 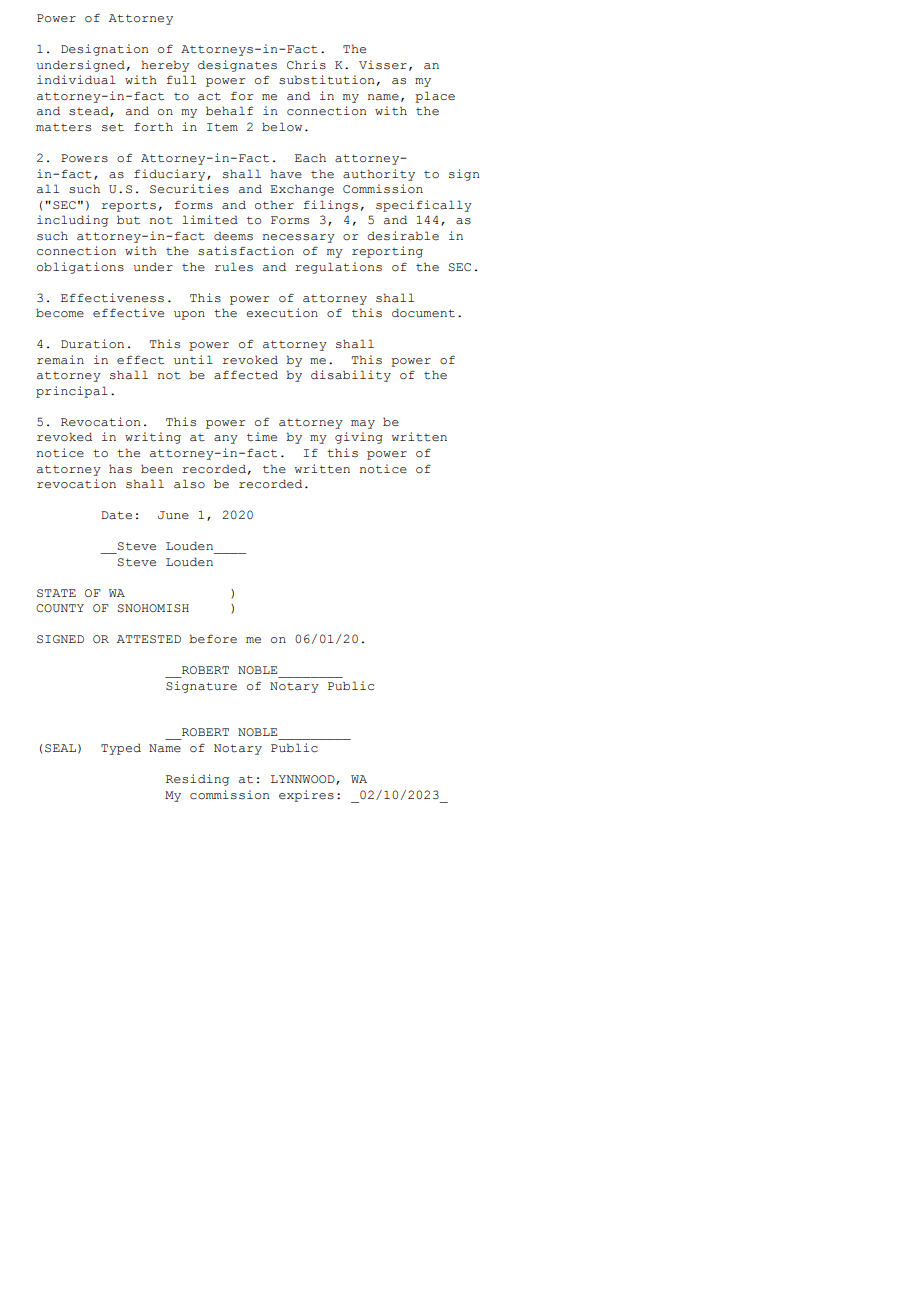 What do you see at coordinates (197, 780) in the page?
I see `Residing` at bounding box center [197, 780].
